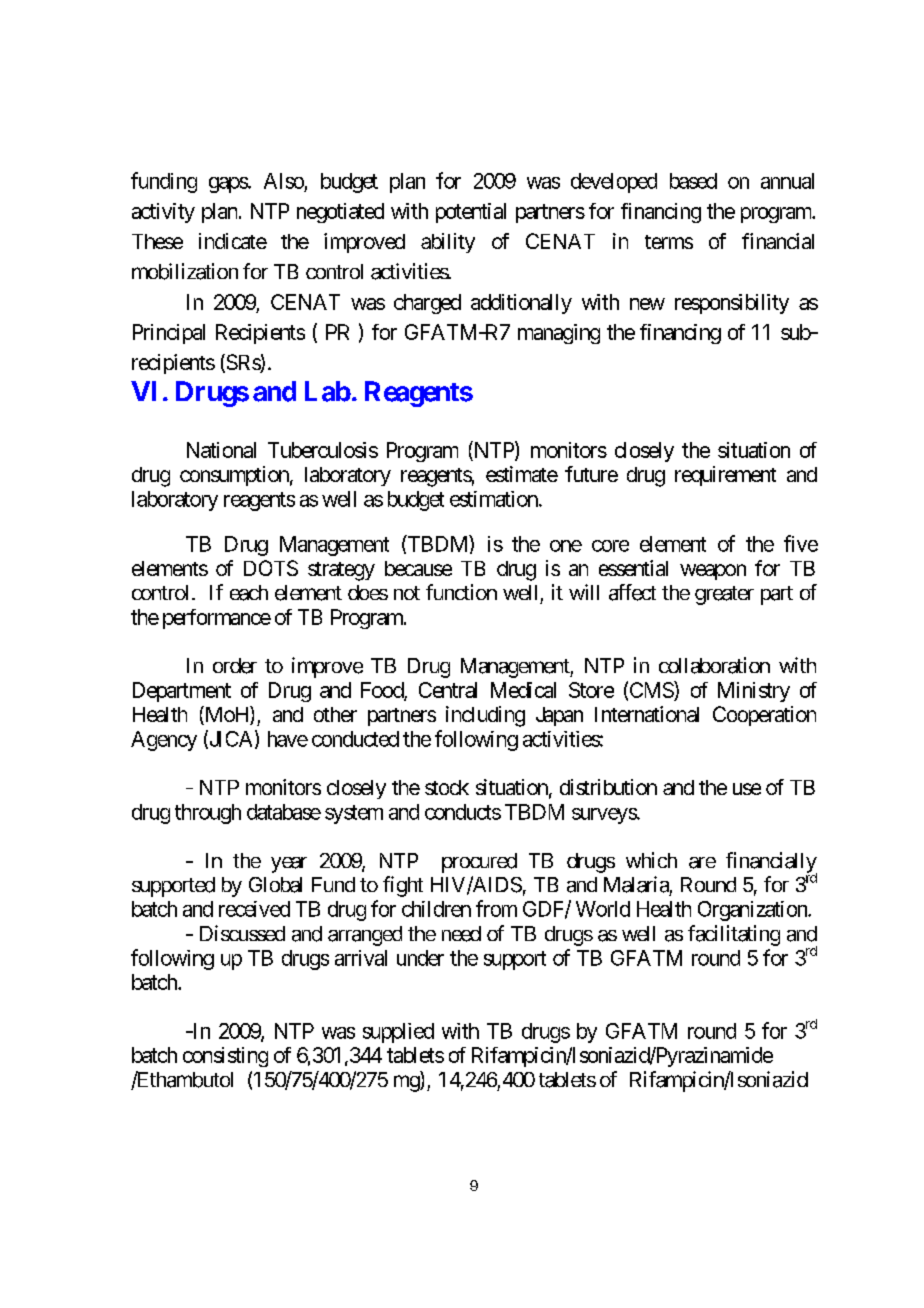 The width and height of the screenshot is (924, 1308). Describe the element at coordinates (233, 241) in the screenshot. I see `indicate` at that location.
